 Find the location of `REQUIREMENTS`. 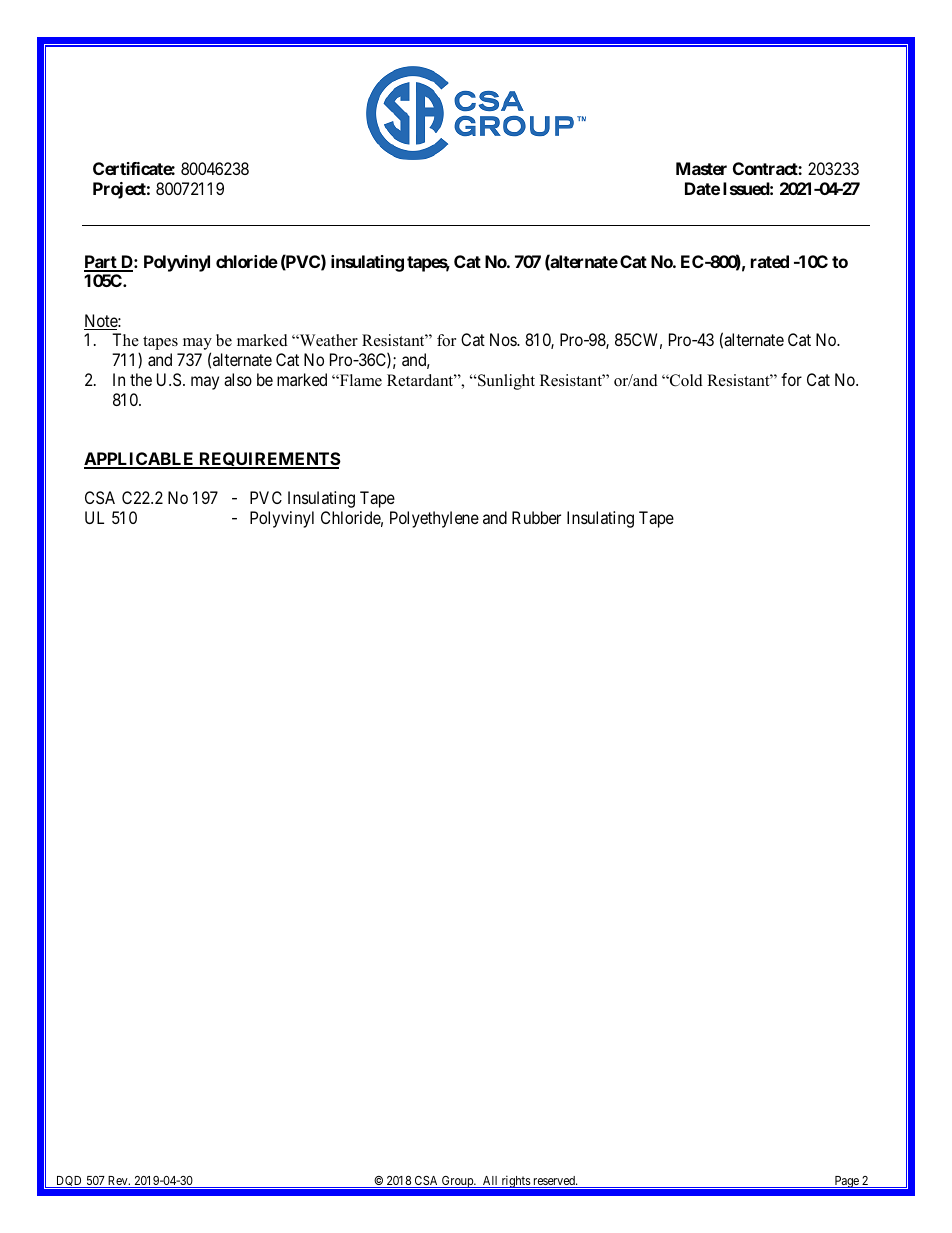

REQUIREMENTS is located at coordinates (269, 460).
